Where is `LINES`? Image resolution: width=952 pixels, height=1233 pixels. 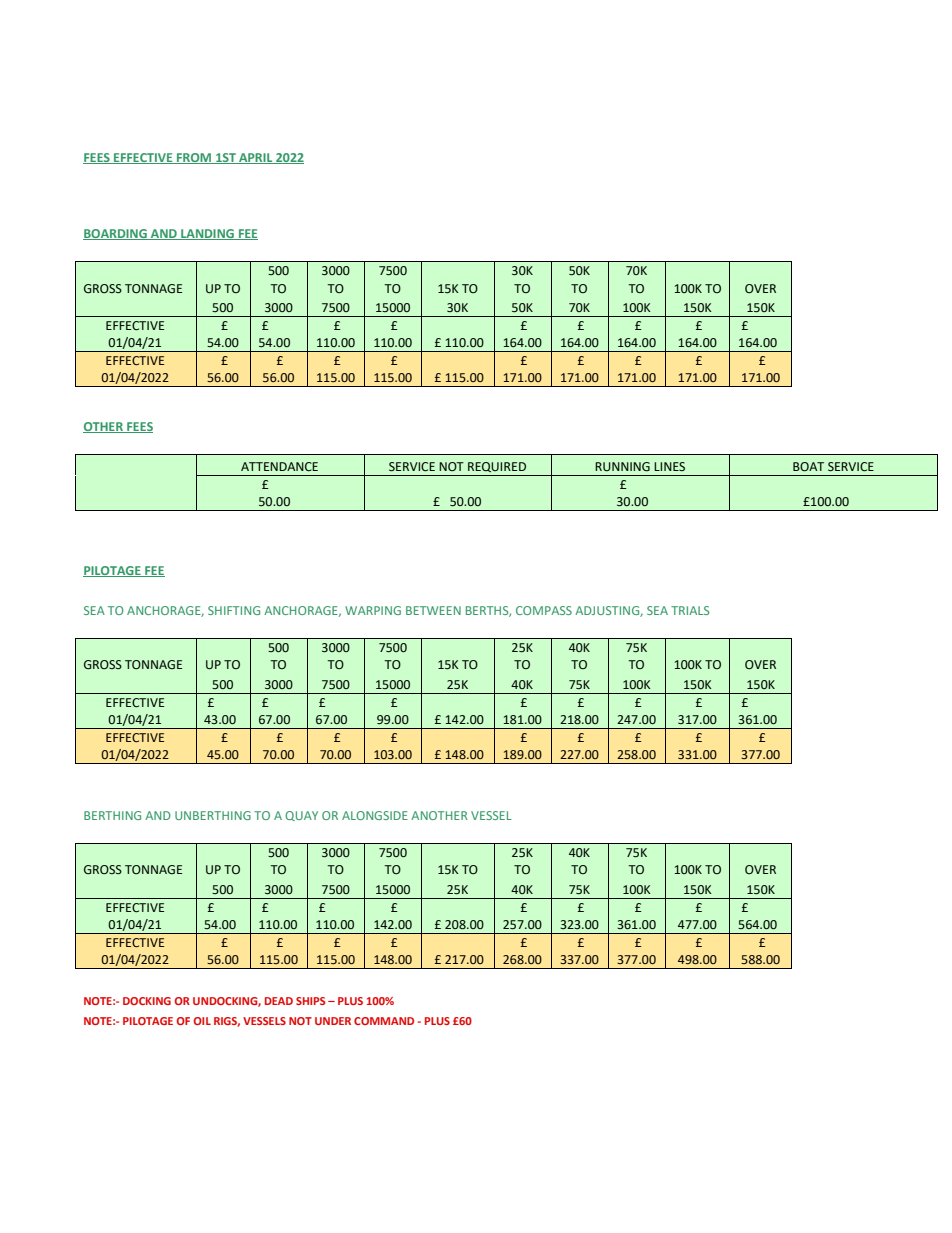
LINES is located at coordinates (669, 466).
